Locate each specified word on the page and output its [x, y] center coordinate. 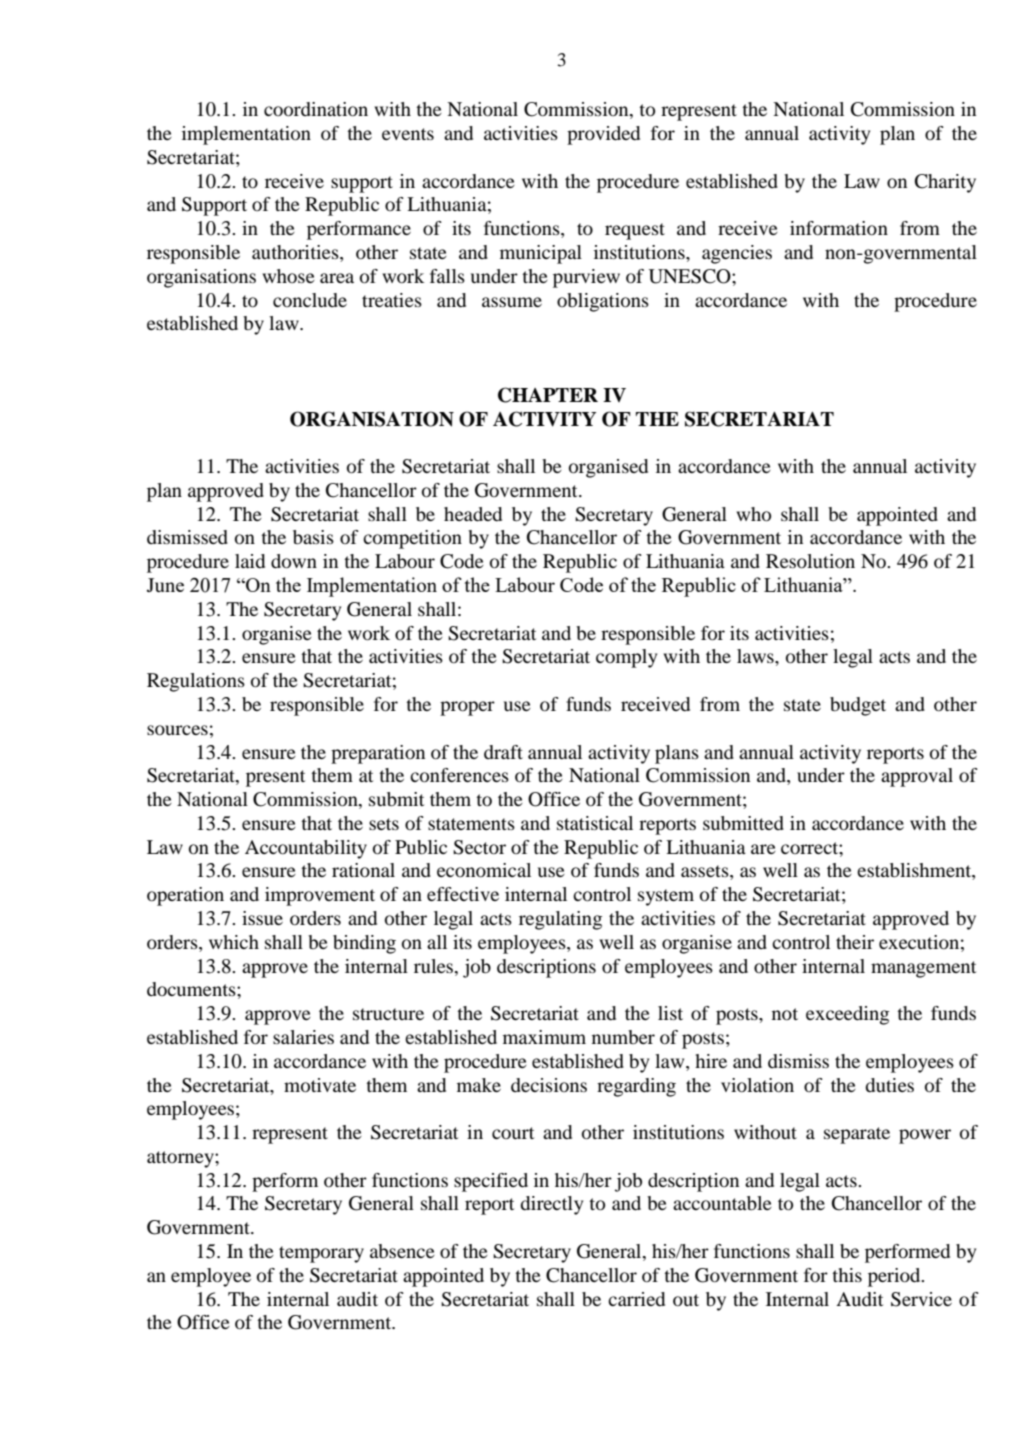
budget [858, 706]
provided [603, 135]
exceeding [847, 1015]
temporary [321, 1254]
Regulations [196, 682]
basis [313, 537]
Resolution [810, 561]
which [234, 942]
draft [503, 752]
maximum [544, 1037]
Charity [945, 183]
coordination [316, 109]
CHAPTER [548, 395]
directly [551, 1205]
